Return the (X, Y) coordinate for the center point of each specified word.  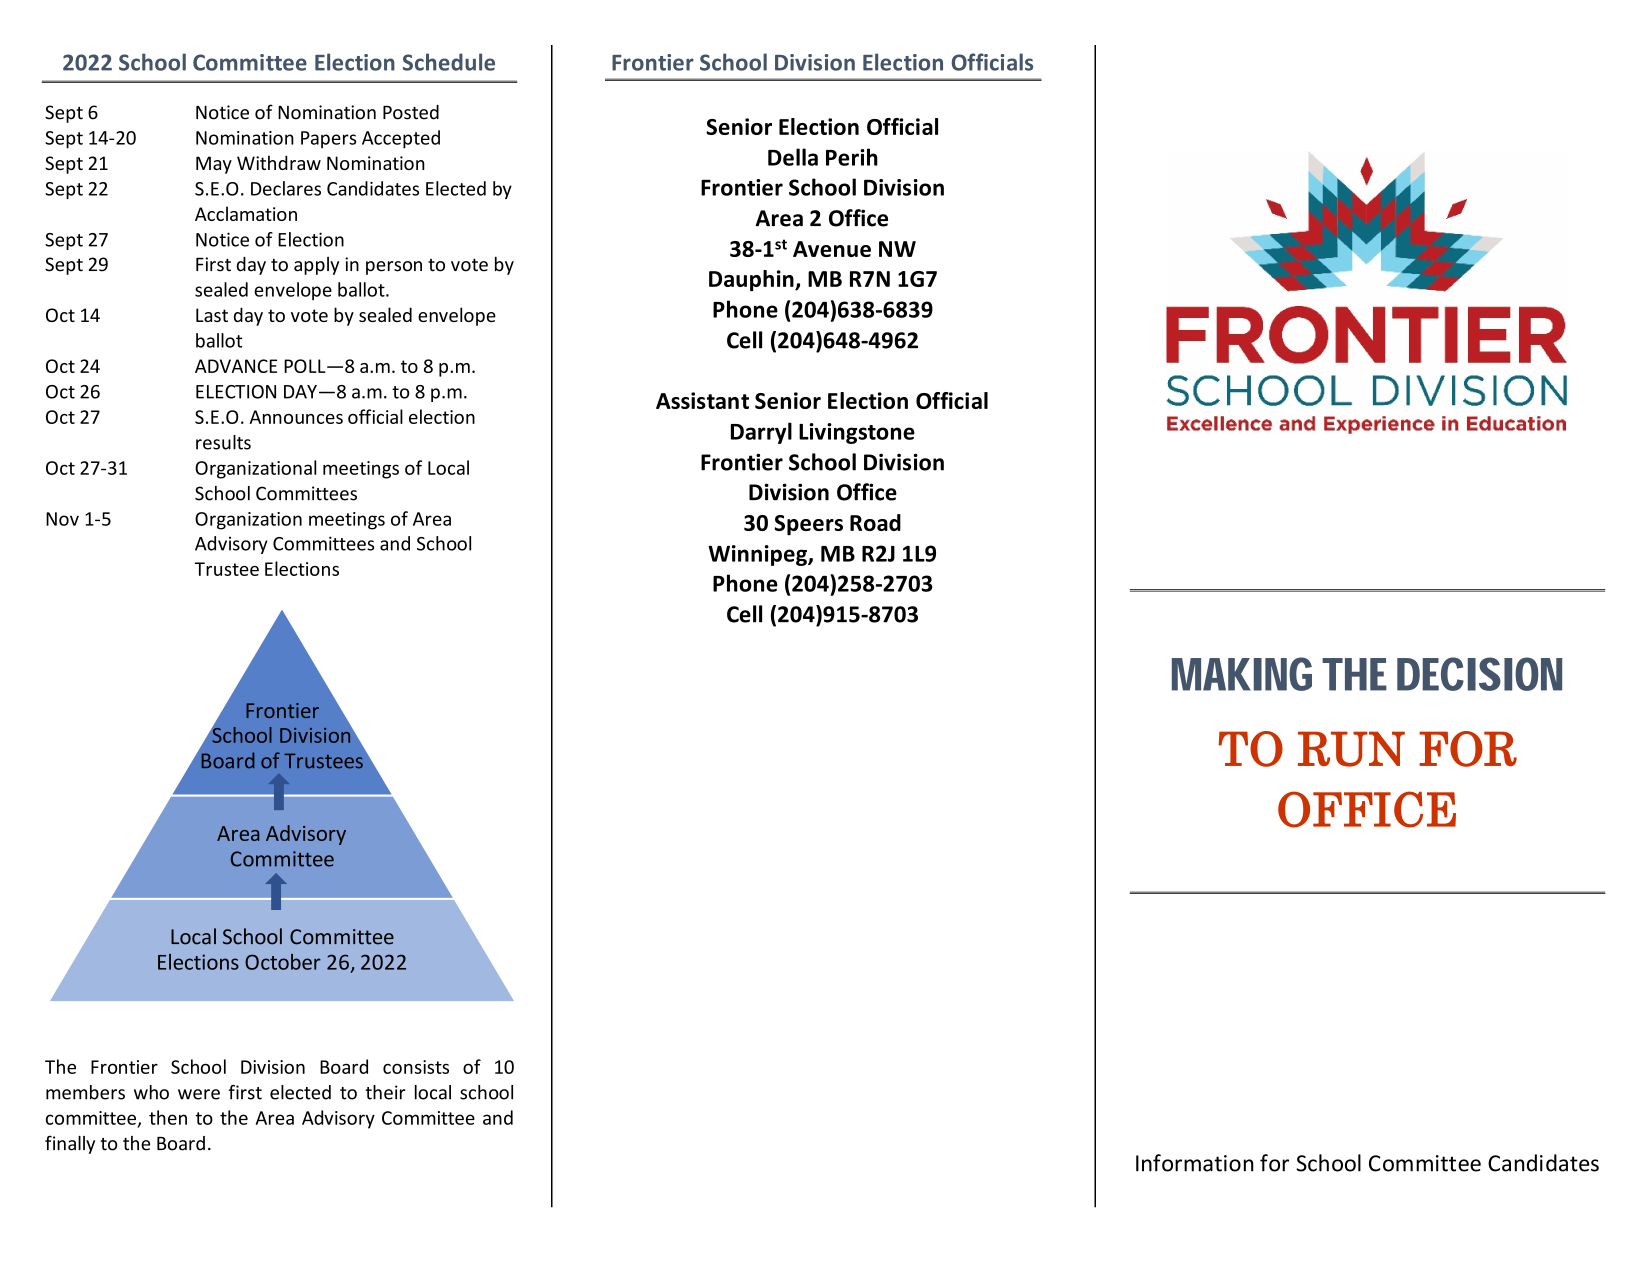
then (168, 1117)
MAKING (1242, 674)
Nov (62, 519)
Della (793, 157)
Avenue (832, 249)
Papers (328, 139)
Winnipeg (758, 555)
